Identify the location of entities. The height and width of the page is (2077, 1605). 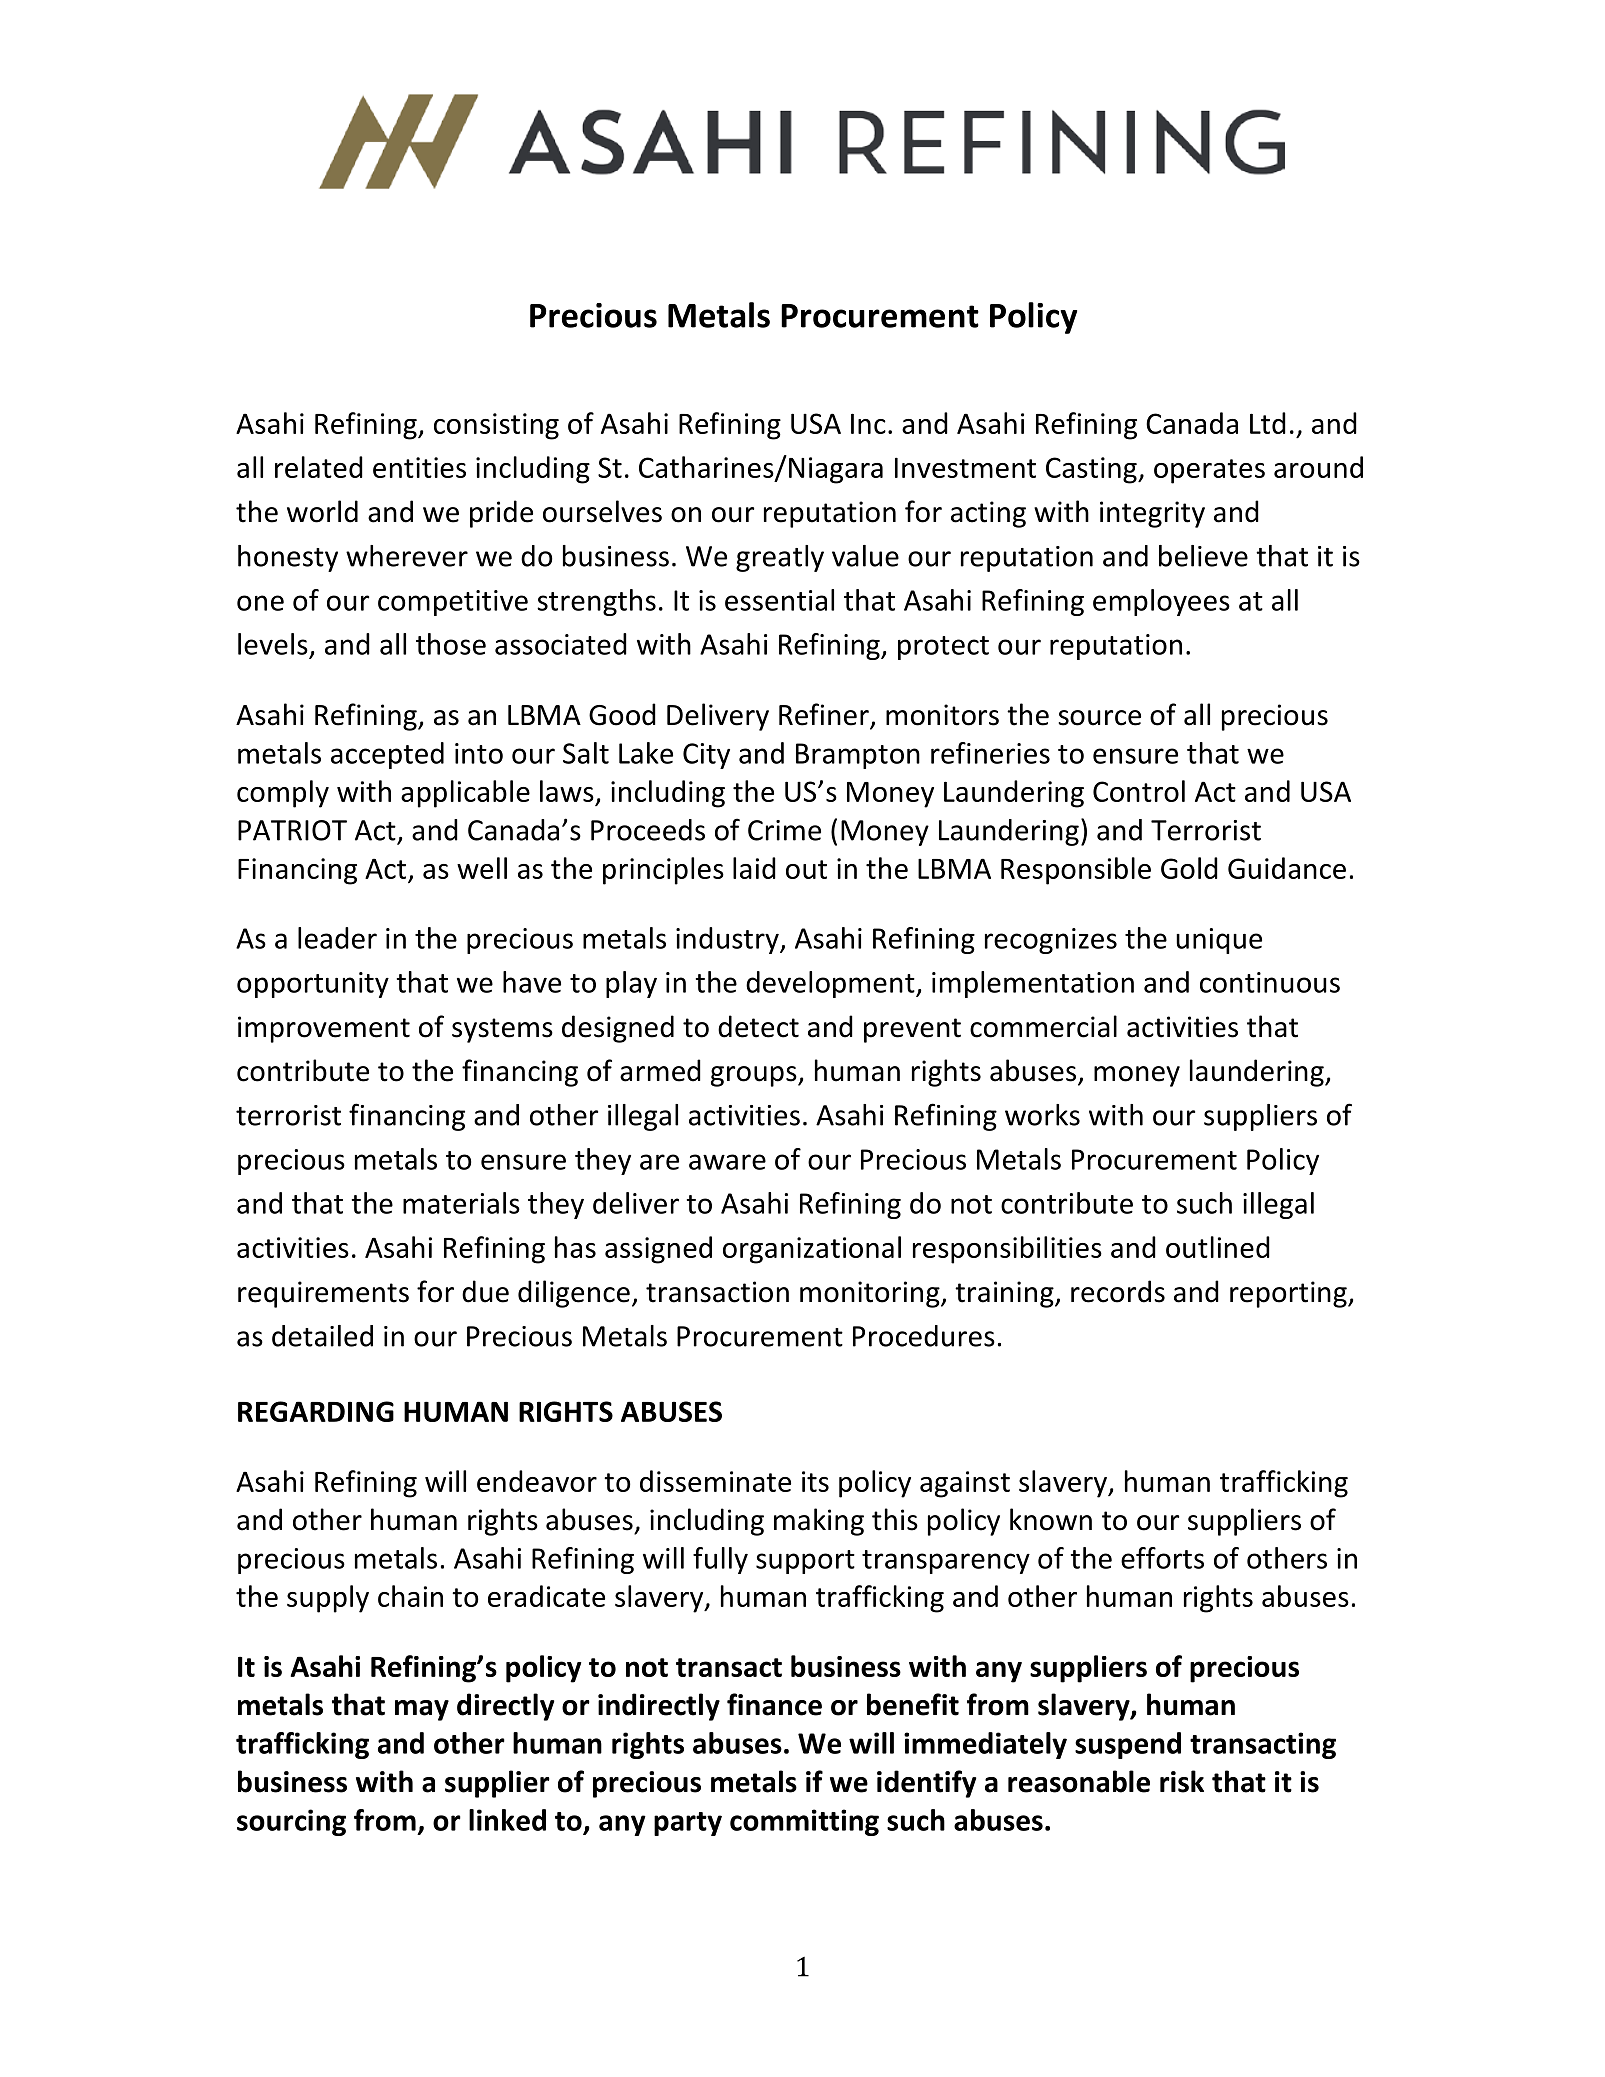
(419, 467).
